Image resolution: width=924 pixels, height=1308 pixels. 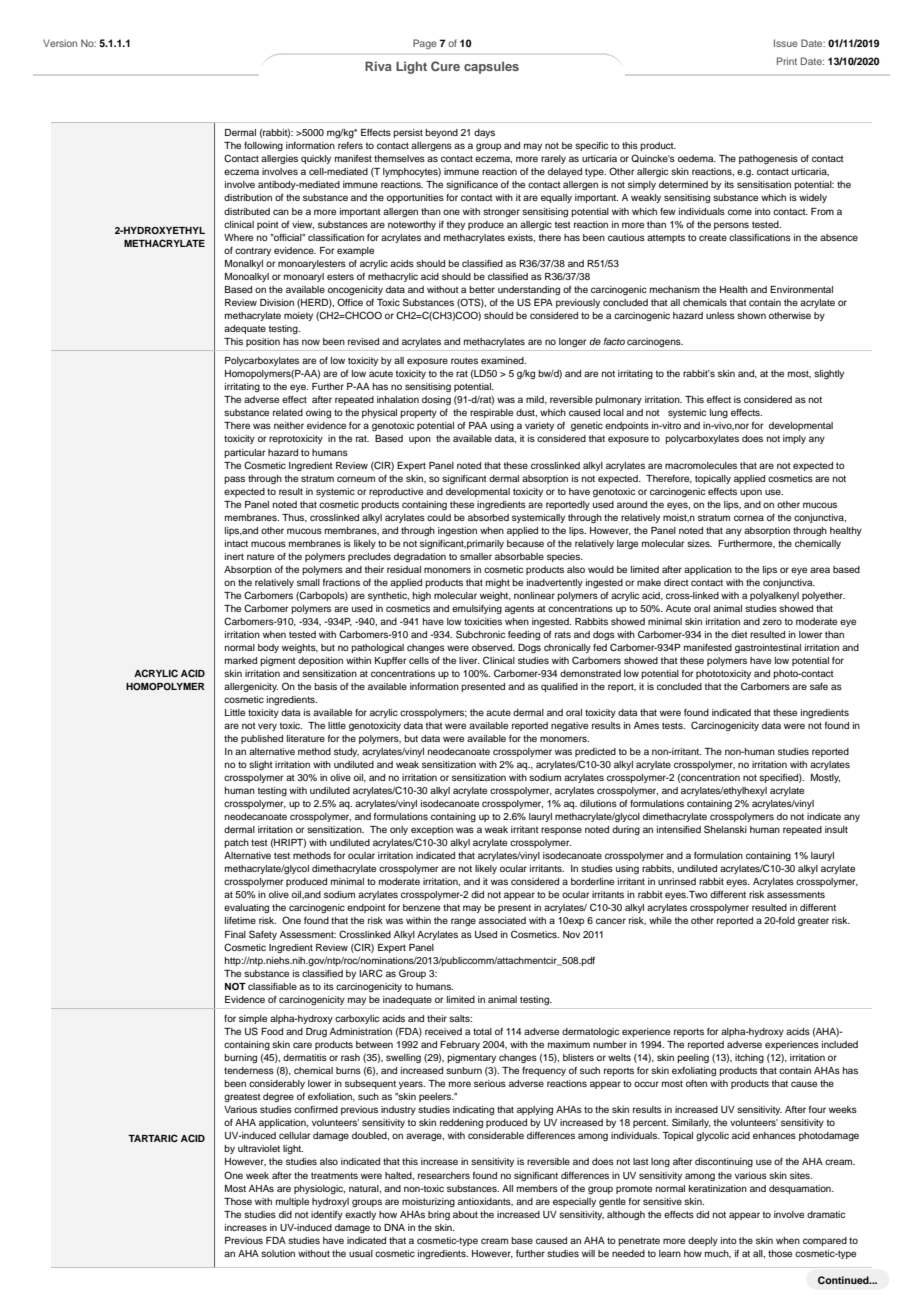 What do you see at coordinates (253, 251) in the image?
I see `contrary` at bounding box center [253, 251].
